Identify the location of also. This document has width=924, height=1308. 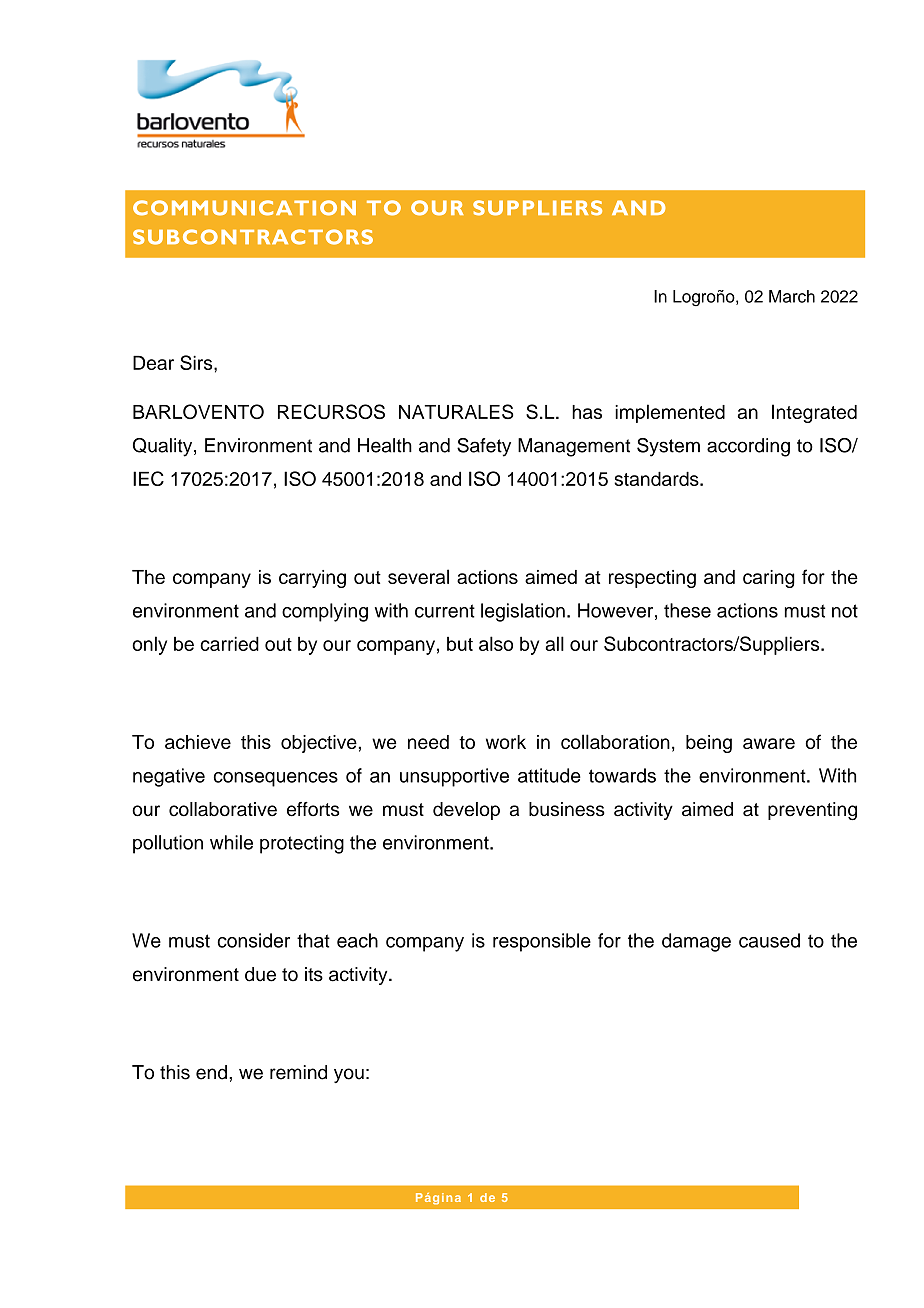
(496, 643).
